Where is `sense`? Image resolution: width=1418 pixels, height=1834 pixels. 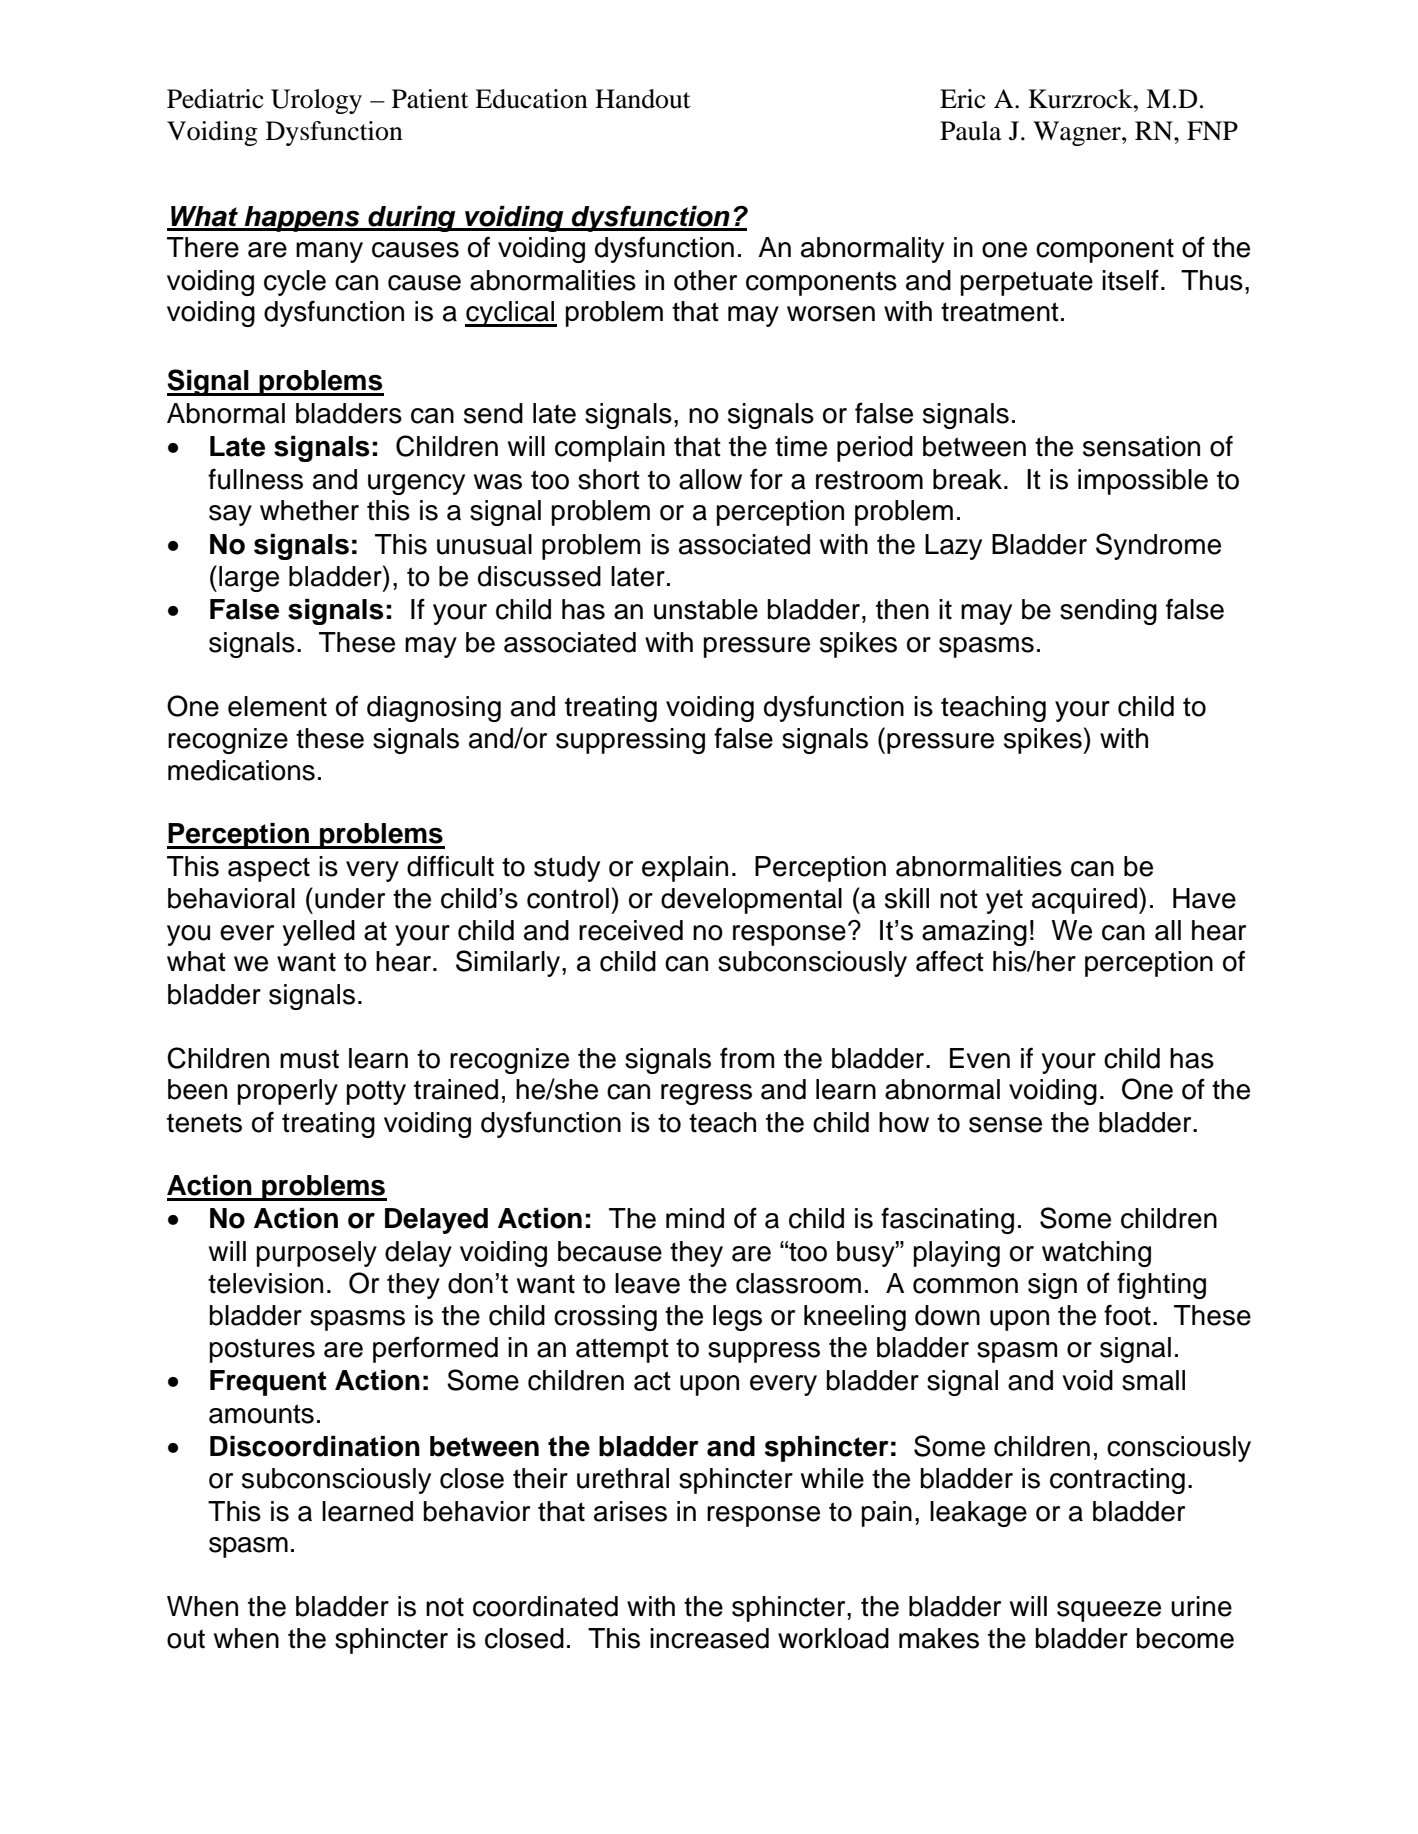 sense is located at coordinates (1005, 1125).
